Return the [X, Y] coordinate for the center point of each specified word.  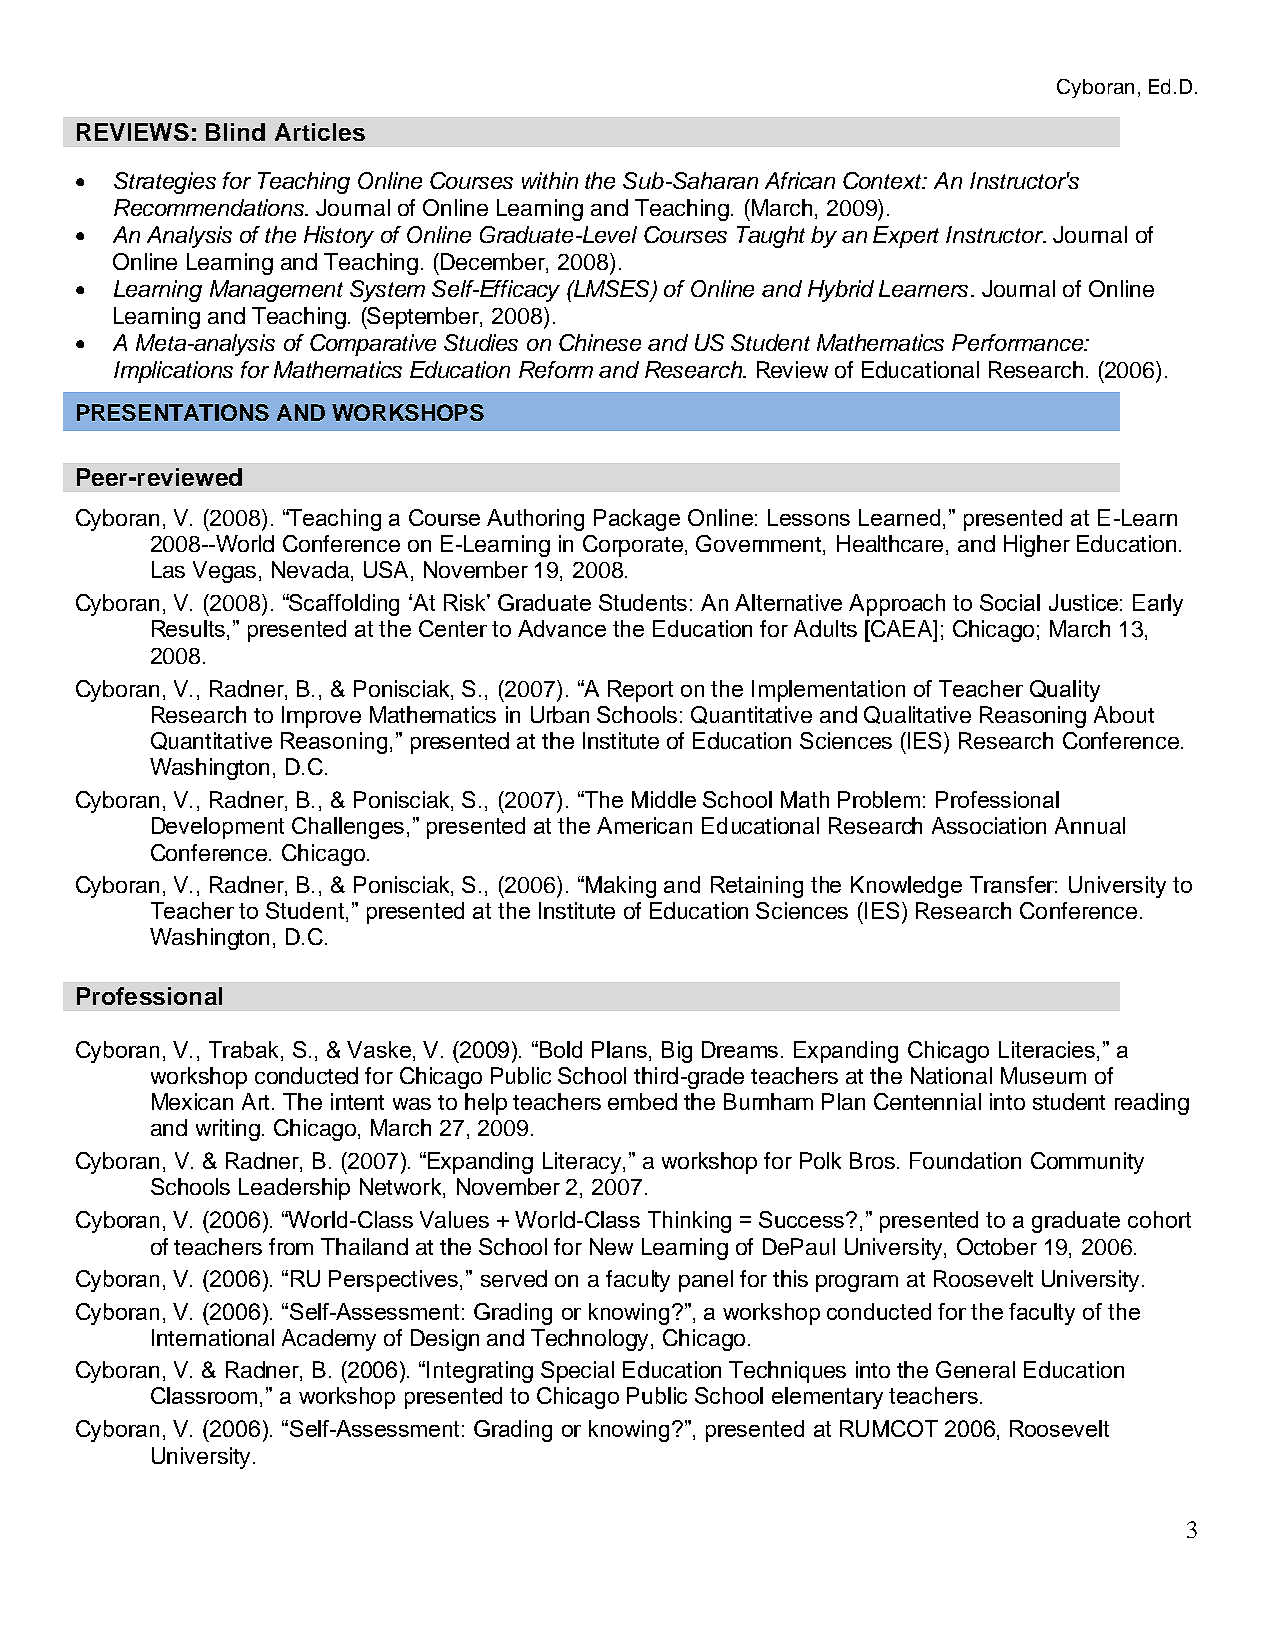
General [975, 1369]
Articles [320, 132]
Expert [906, 237]
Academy [329, 1340]
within [550, 180]
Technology [589, 1340]
